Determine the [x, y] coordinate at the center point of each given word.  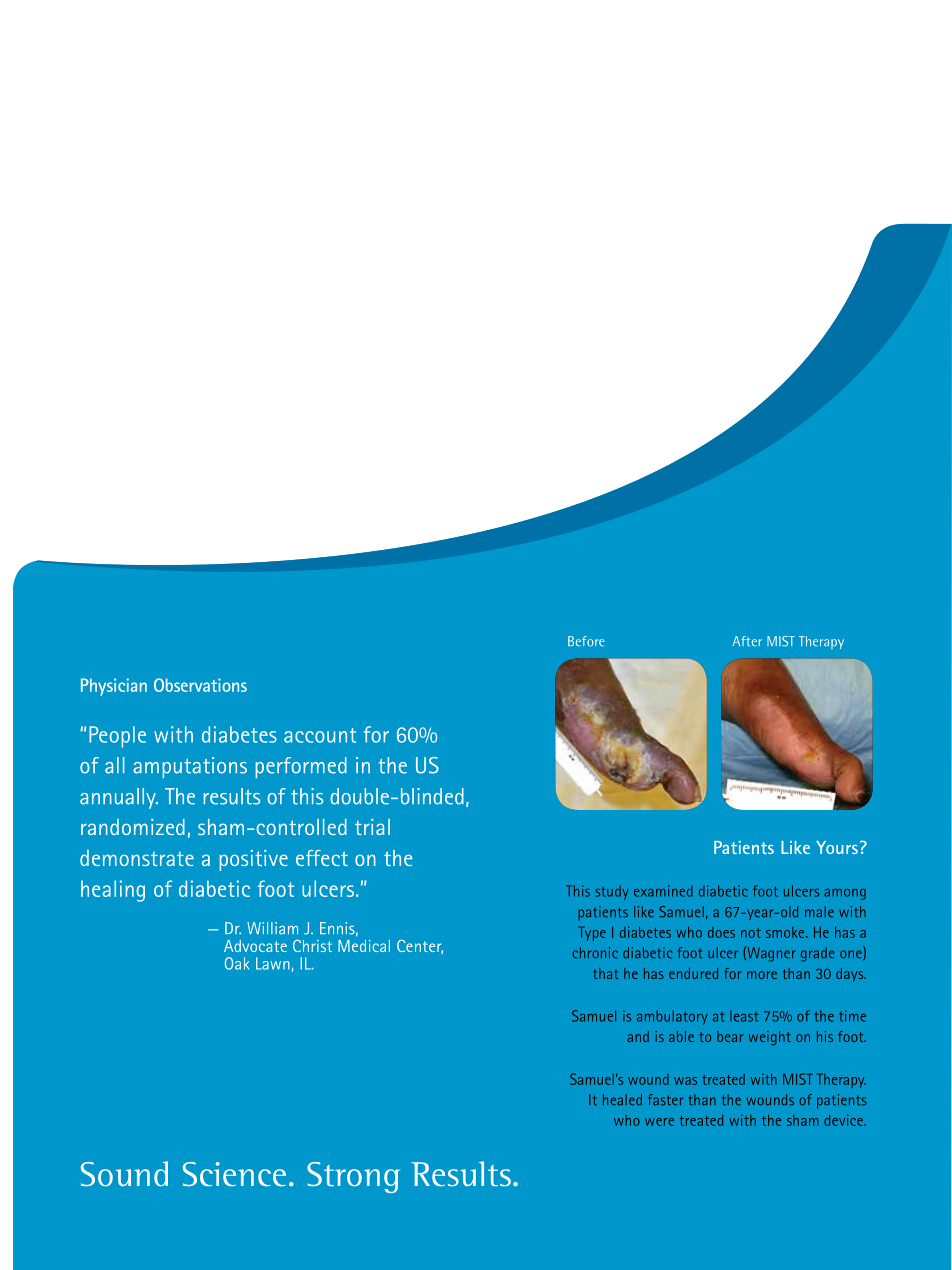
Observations [200, 685]
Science [234, 1174]
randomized [133, 827]
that [605, 973]
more [762, 975]
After [747, 641]
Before [586, 641]
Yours [837, 847]
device [844, 1120]
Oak [237, 963]
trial [372, 827]
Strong [353, 1177]
